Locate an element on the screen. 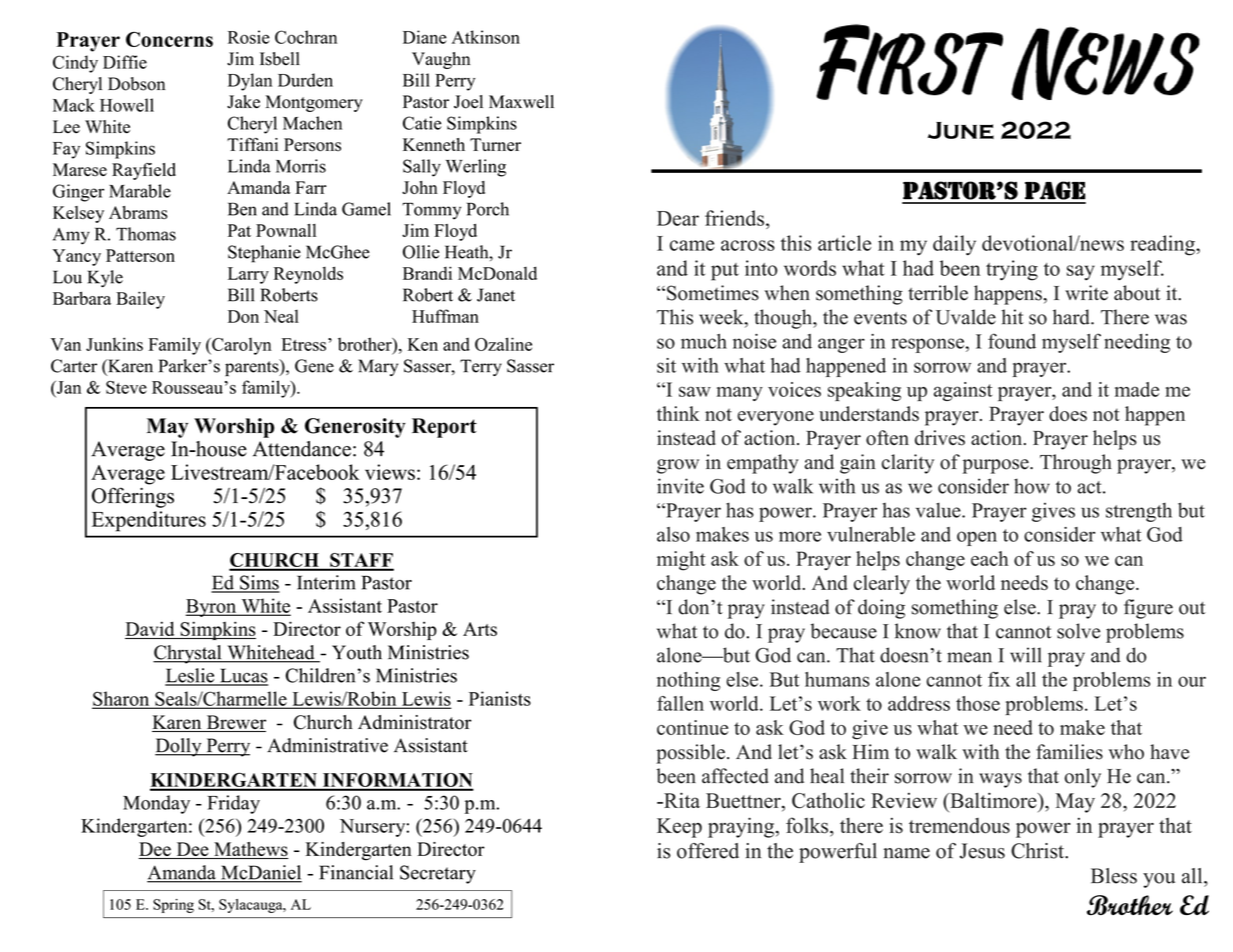 Image resolution: width=1233 pixels, height=952 pixels. Bless is located at coordinates (1114, 876).
